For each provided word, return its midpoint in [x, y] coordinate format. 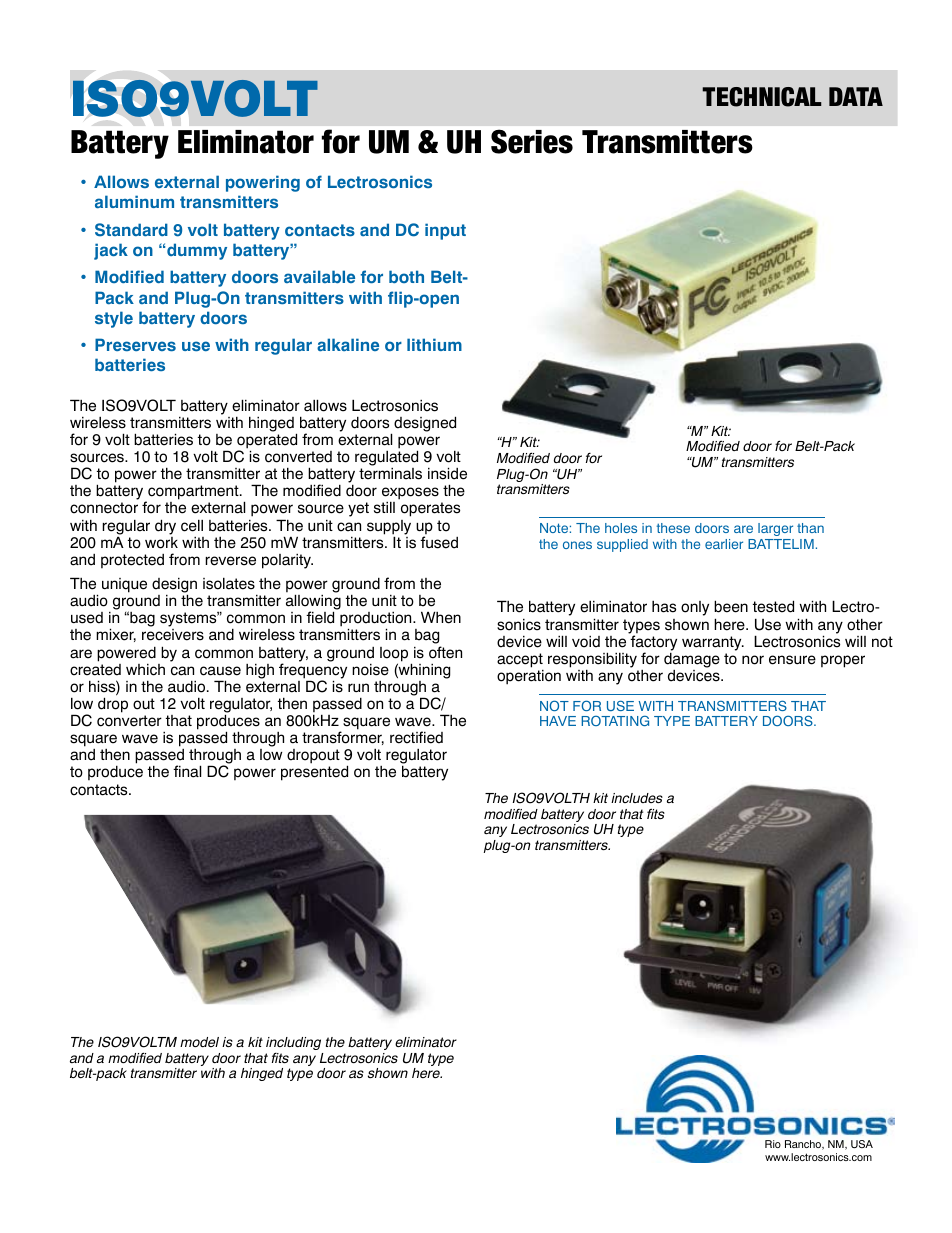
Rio [773, 1144]
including [293, 1045]
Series [532, 141]
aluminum [134, 201]
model [199, 1042]
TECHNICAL [762, 97]
